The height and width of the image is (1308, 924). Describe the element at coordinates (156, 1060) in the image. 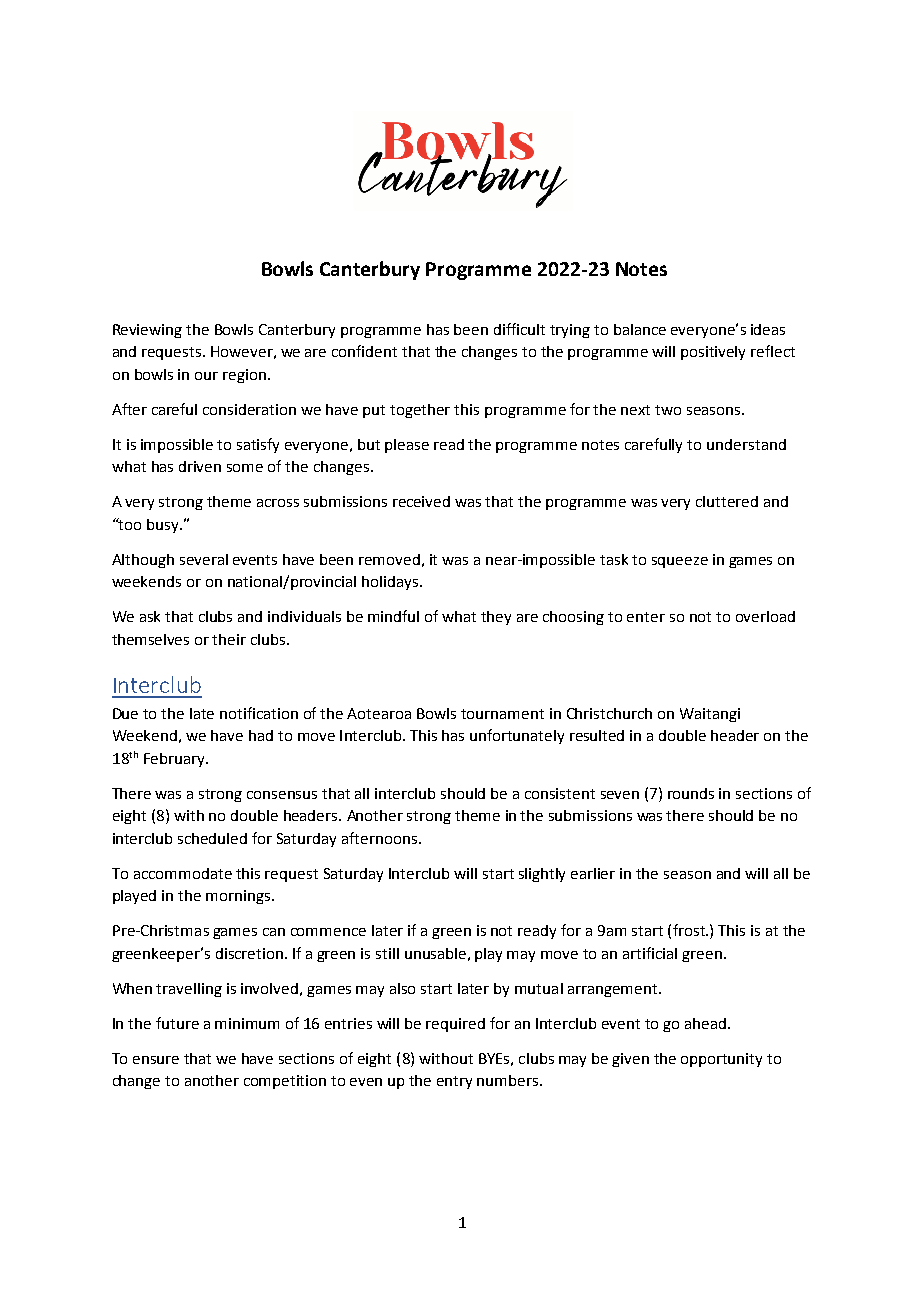

I see `ensure` at that location.
